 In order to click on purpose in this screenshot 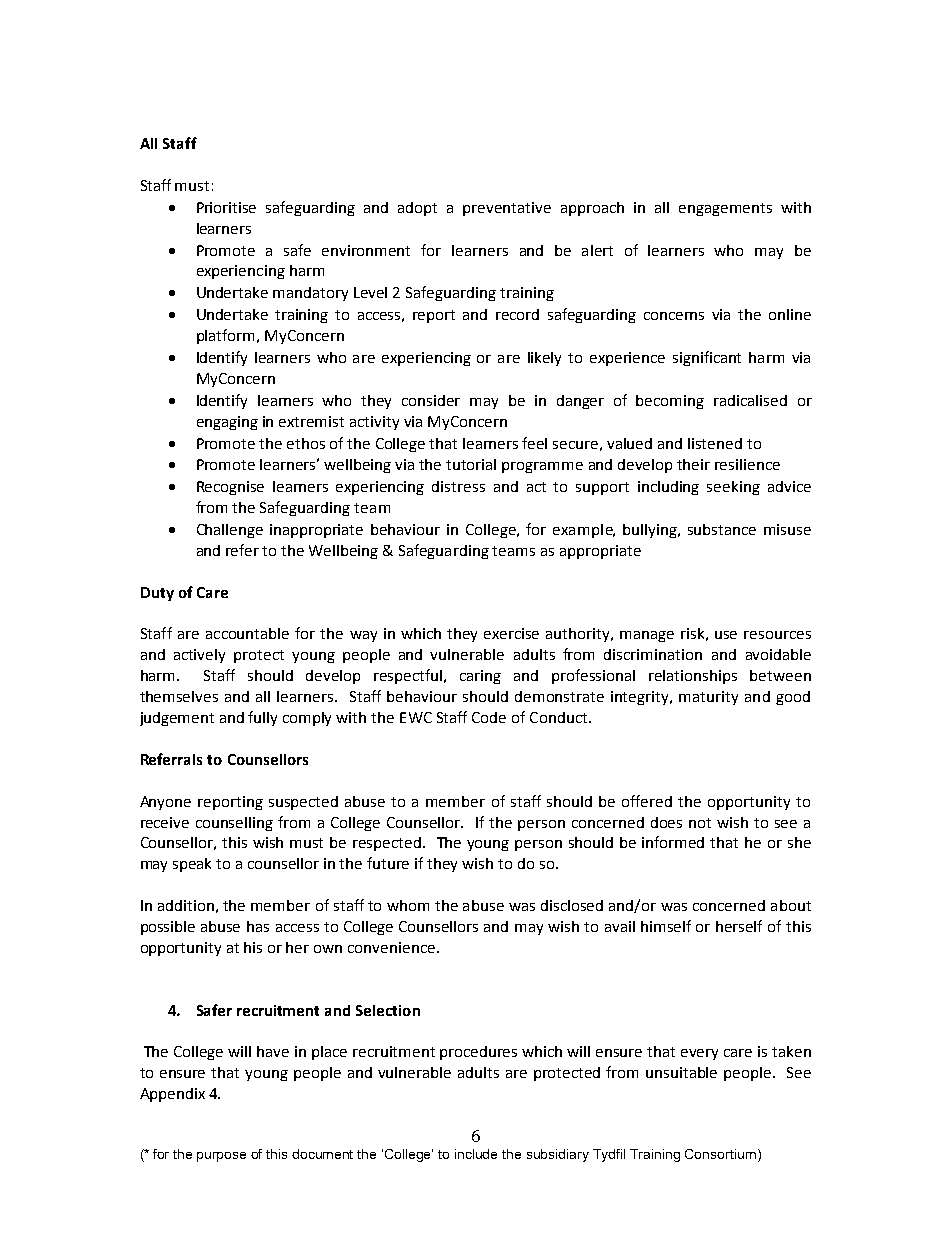, I will do `click(221, 1157)`.
